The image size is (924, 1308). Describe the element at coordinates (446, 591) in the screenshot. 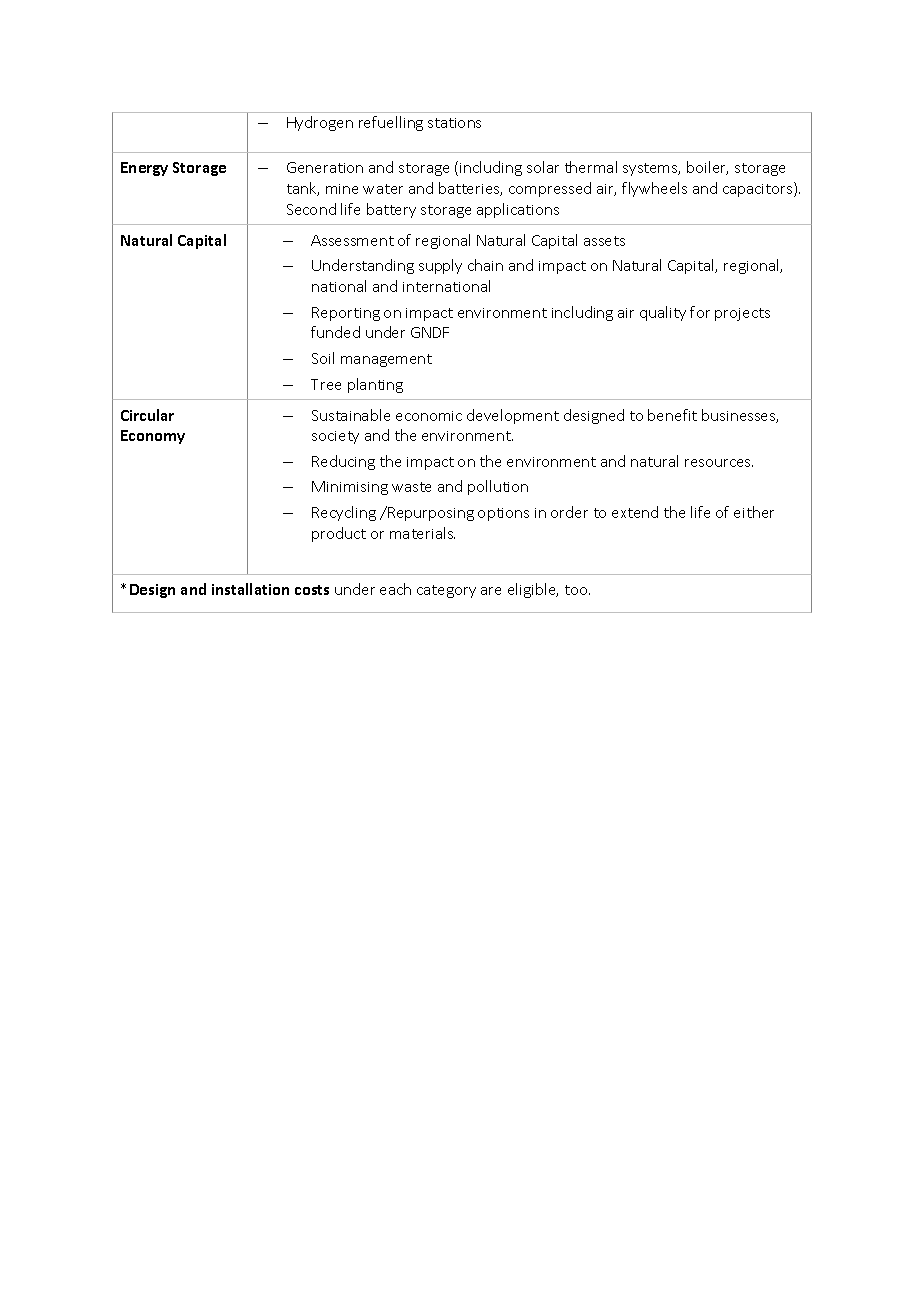

I see `category` at that location.
